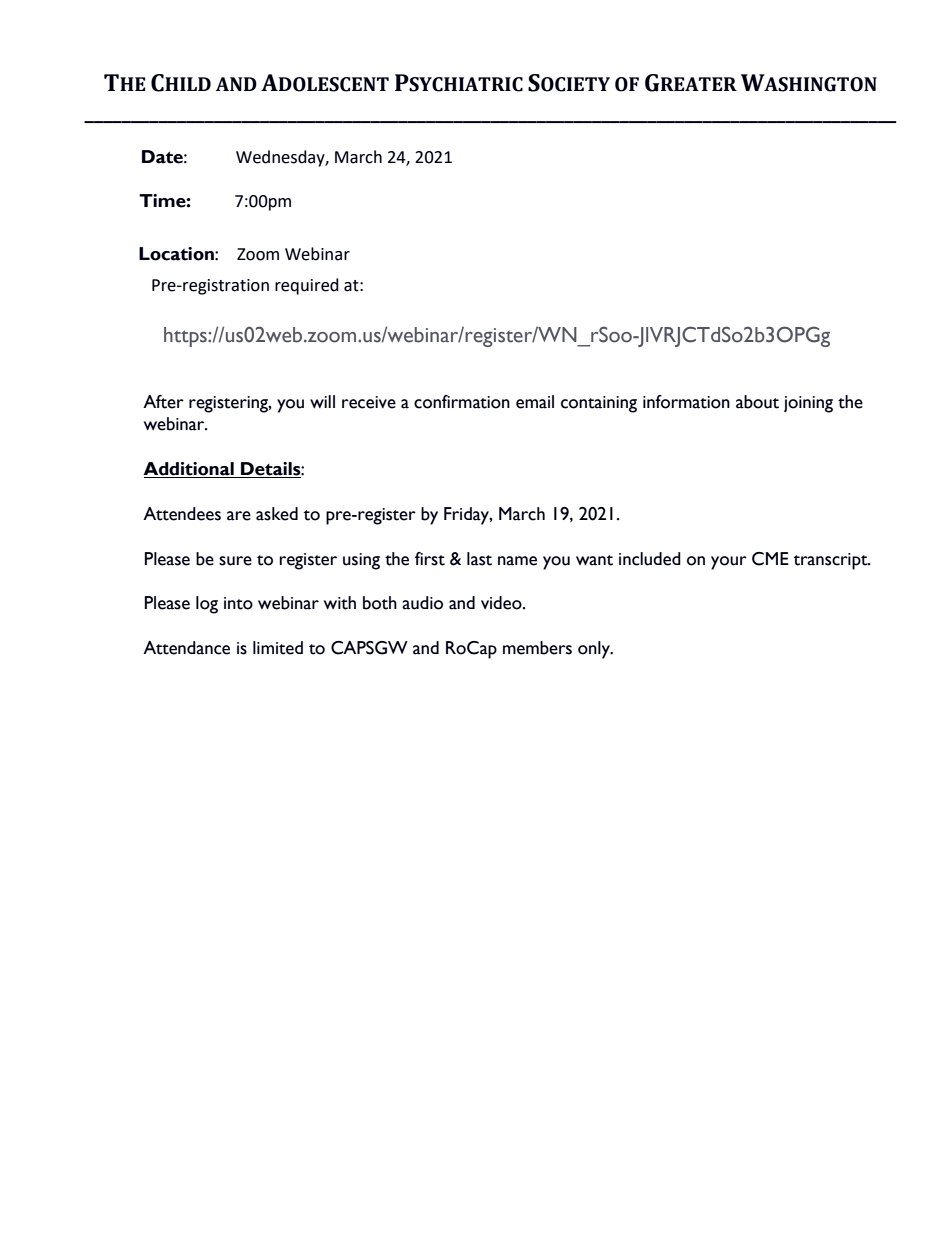 The width and height of the document is (952, 1233). I want to click on joining, so click(808, 404).
